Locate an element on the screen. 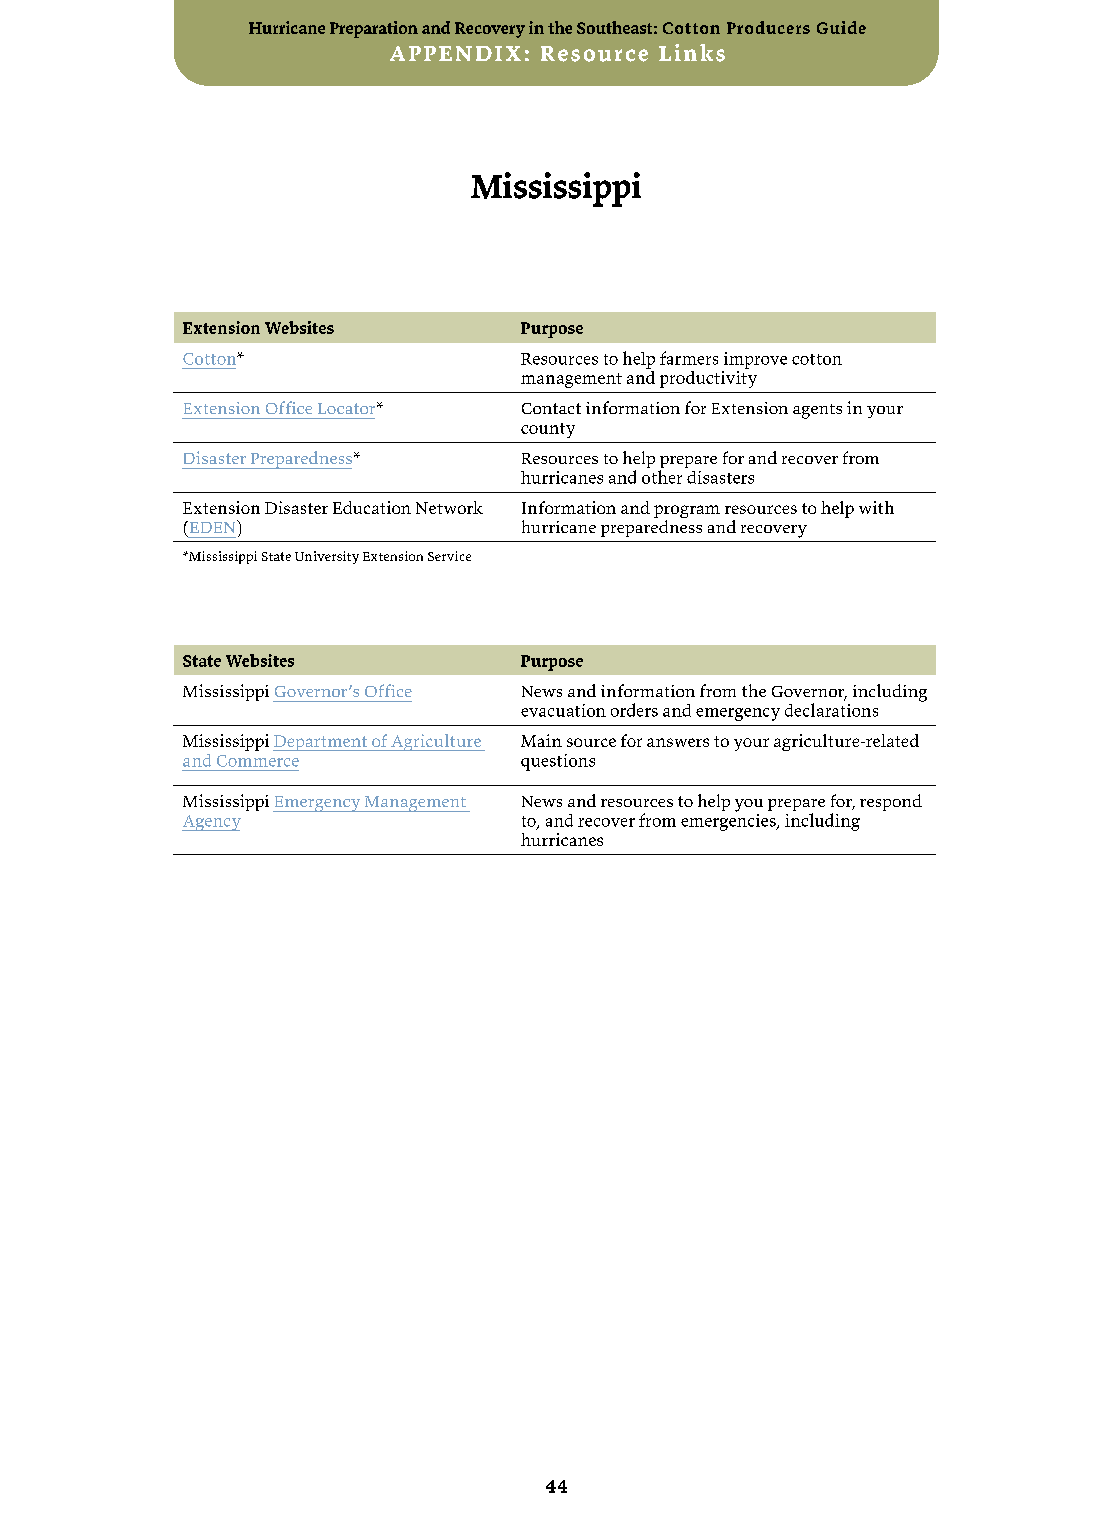 The image size is (1113, 1530). Service is located at coordinates (449, 556).
